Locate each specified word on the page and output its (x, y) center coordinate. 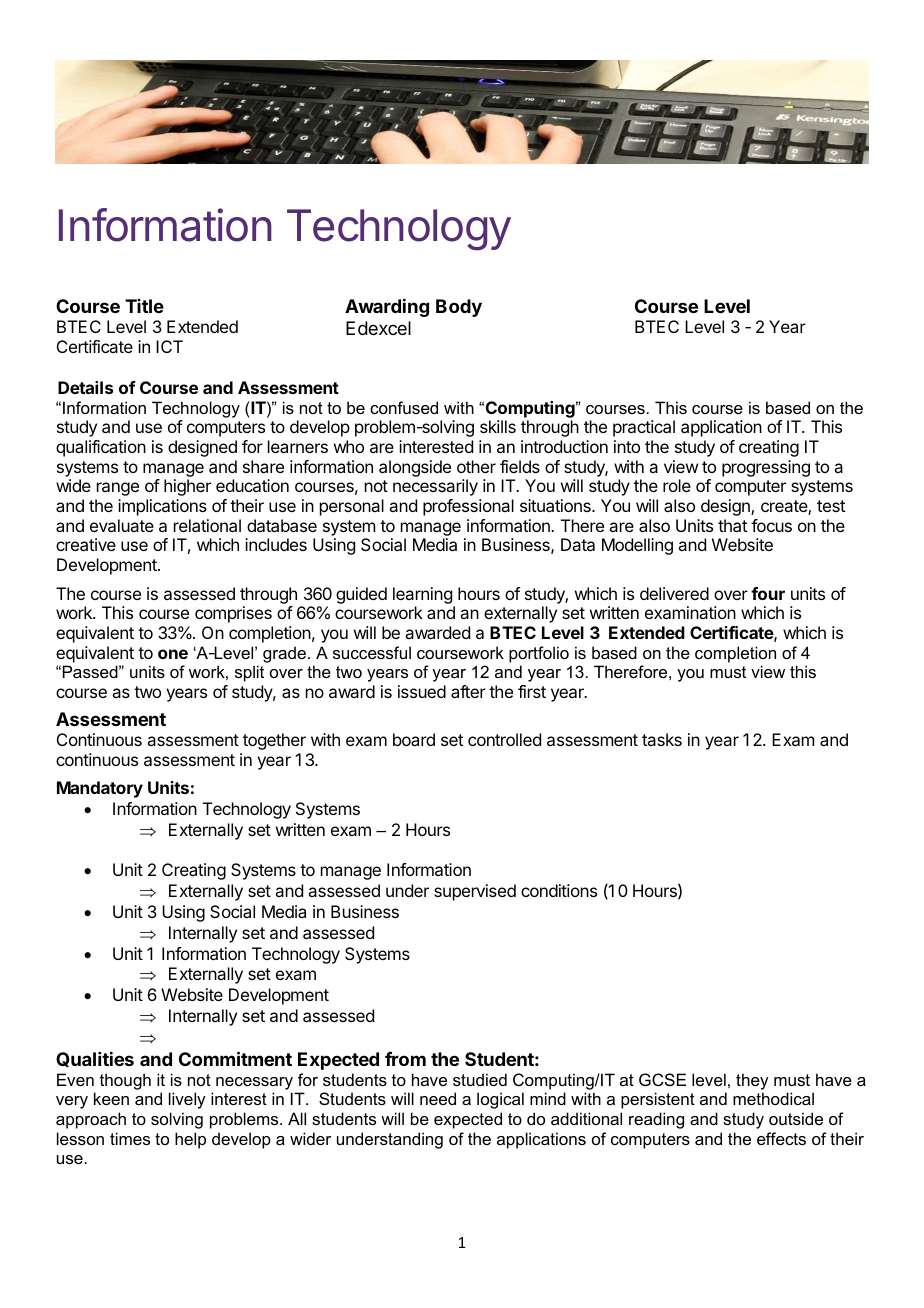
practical (644, 428)
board (414, 739)
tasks (662, 739)
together (274, 741)
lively (187, 1100)
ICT (169, 346)
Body (459, 308)
